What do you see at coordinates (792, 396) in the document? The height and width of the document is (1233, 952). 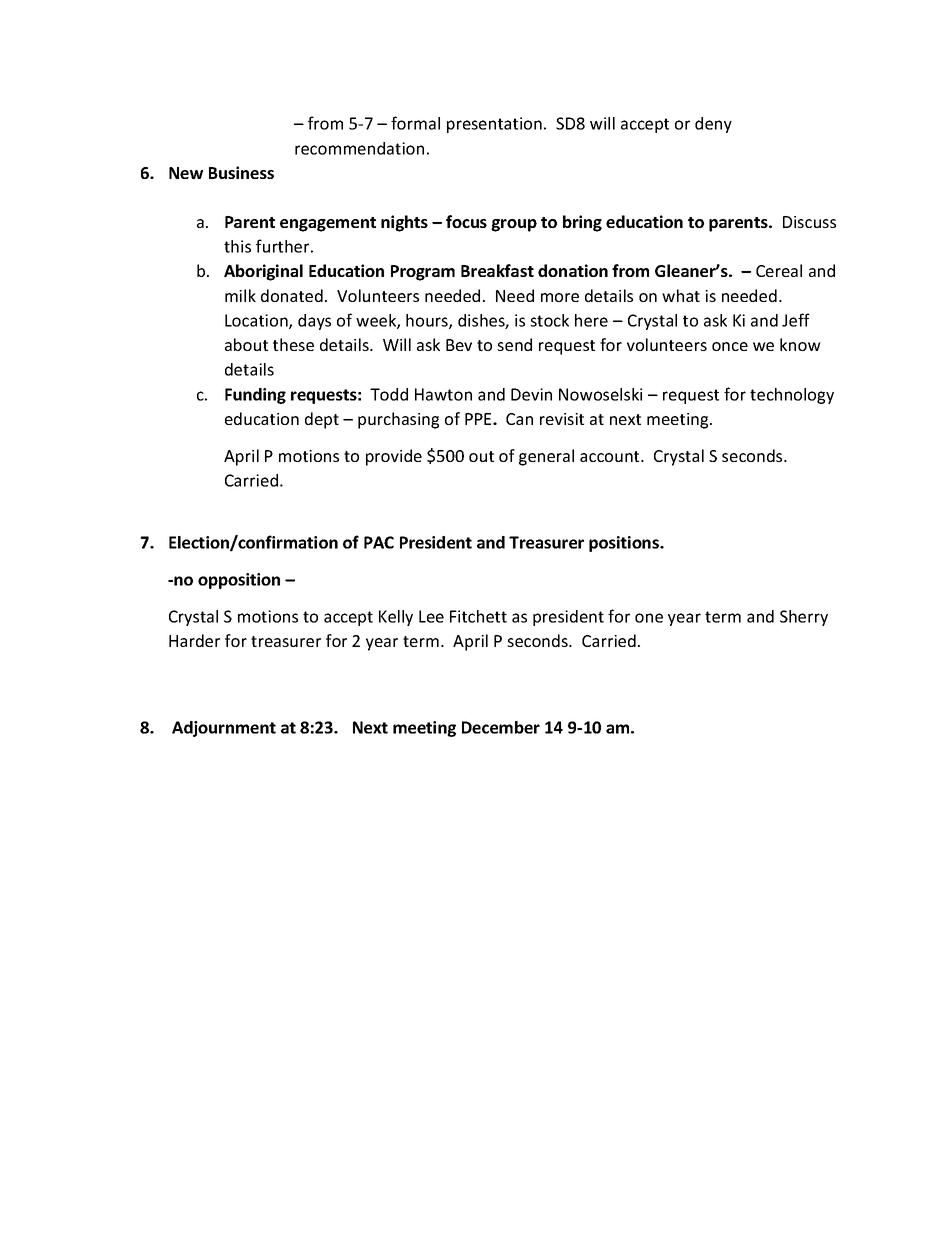 I see `technology` at bounding box center [792, 396].
